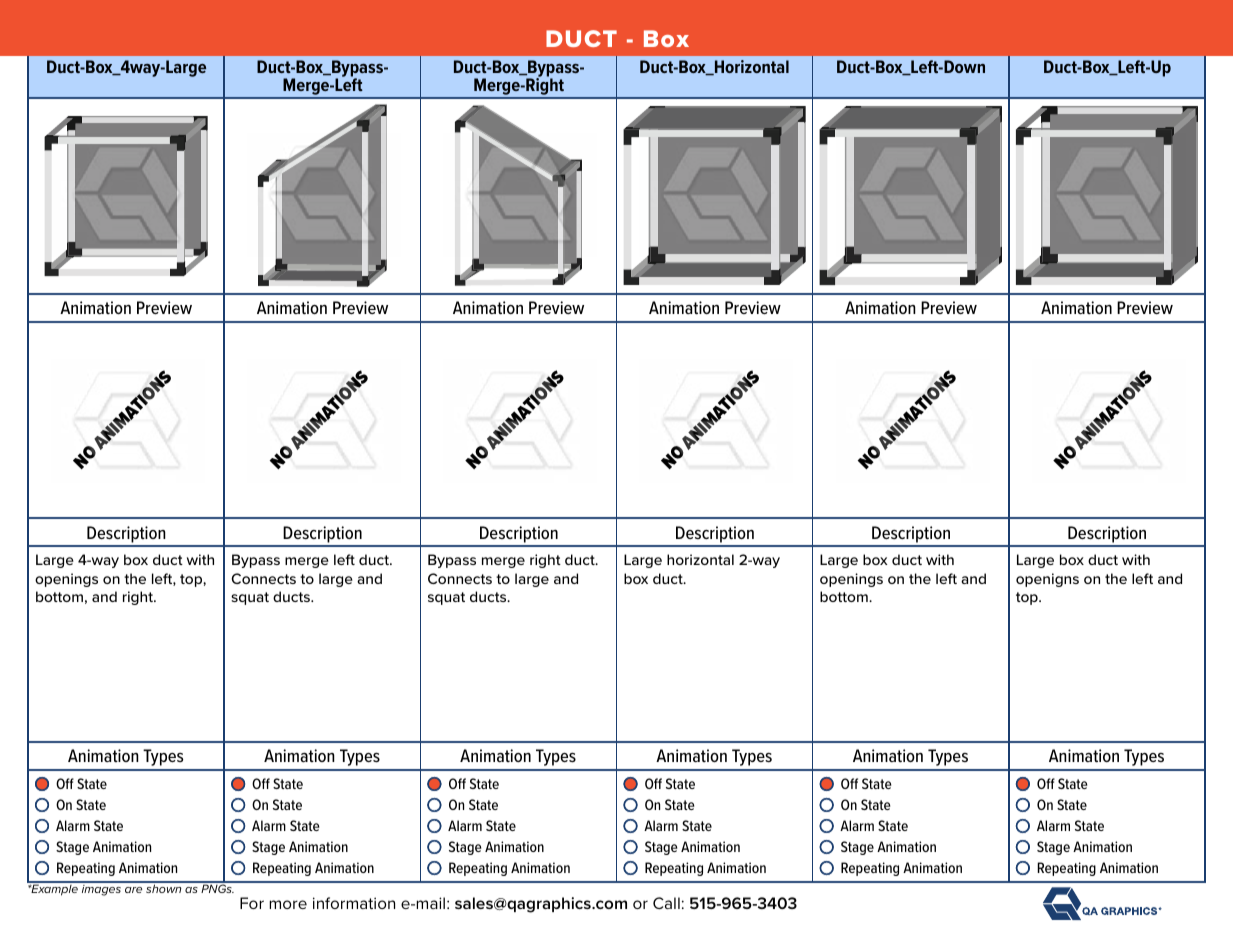 The image size is (1233, 952). What do you see at coordinates (101, 889) in the image?
I see `images` at bounding box center [101, 889].
